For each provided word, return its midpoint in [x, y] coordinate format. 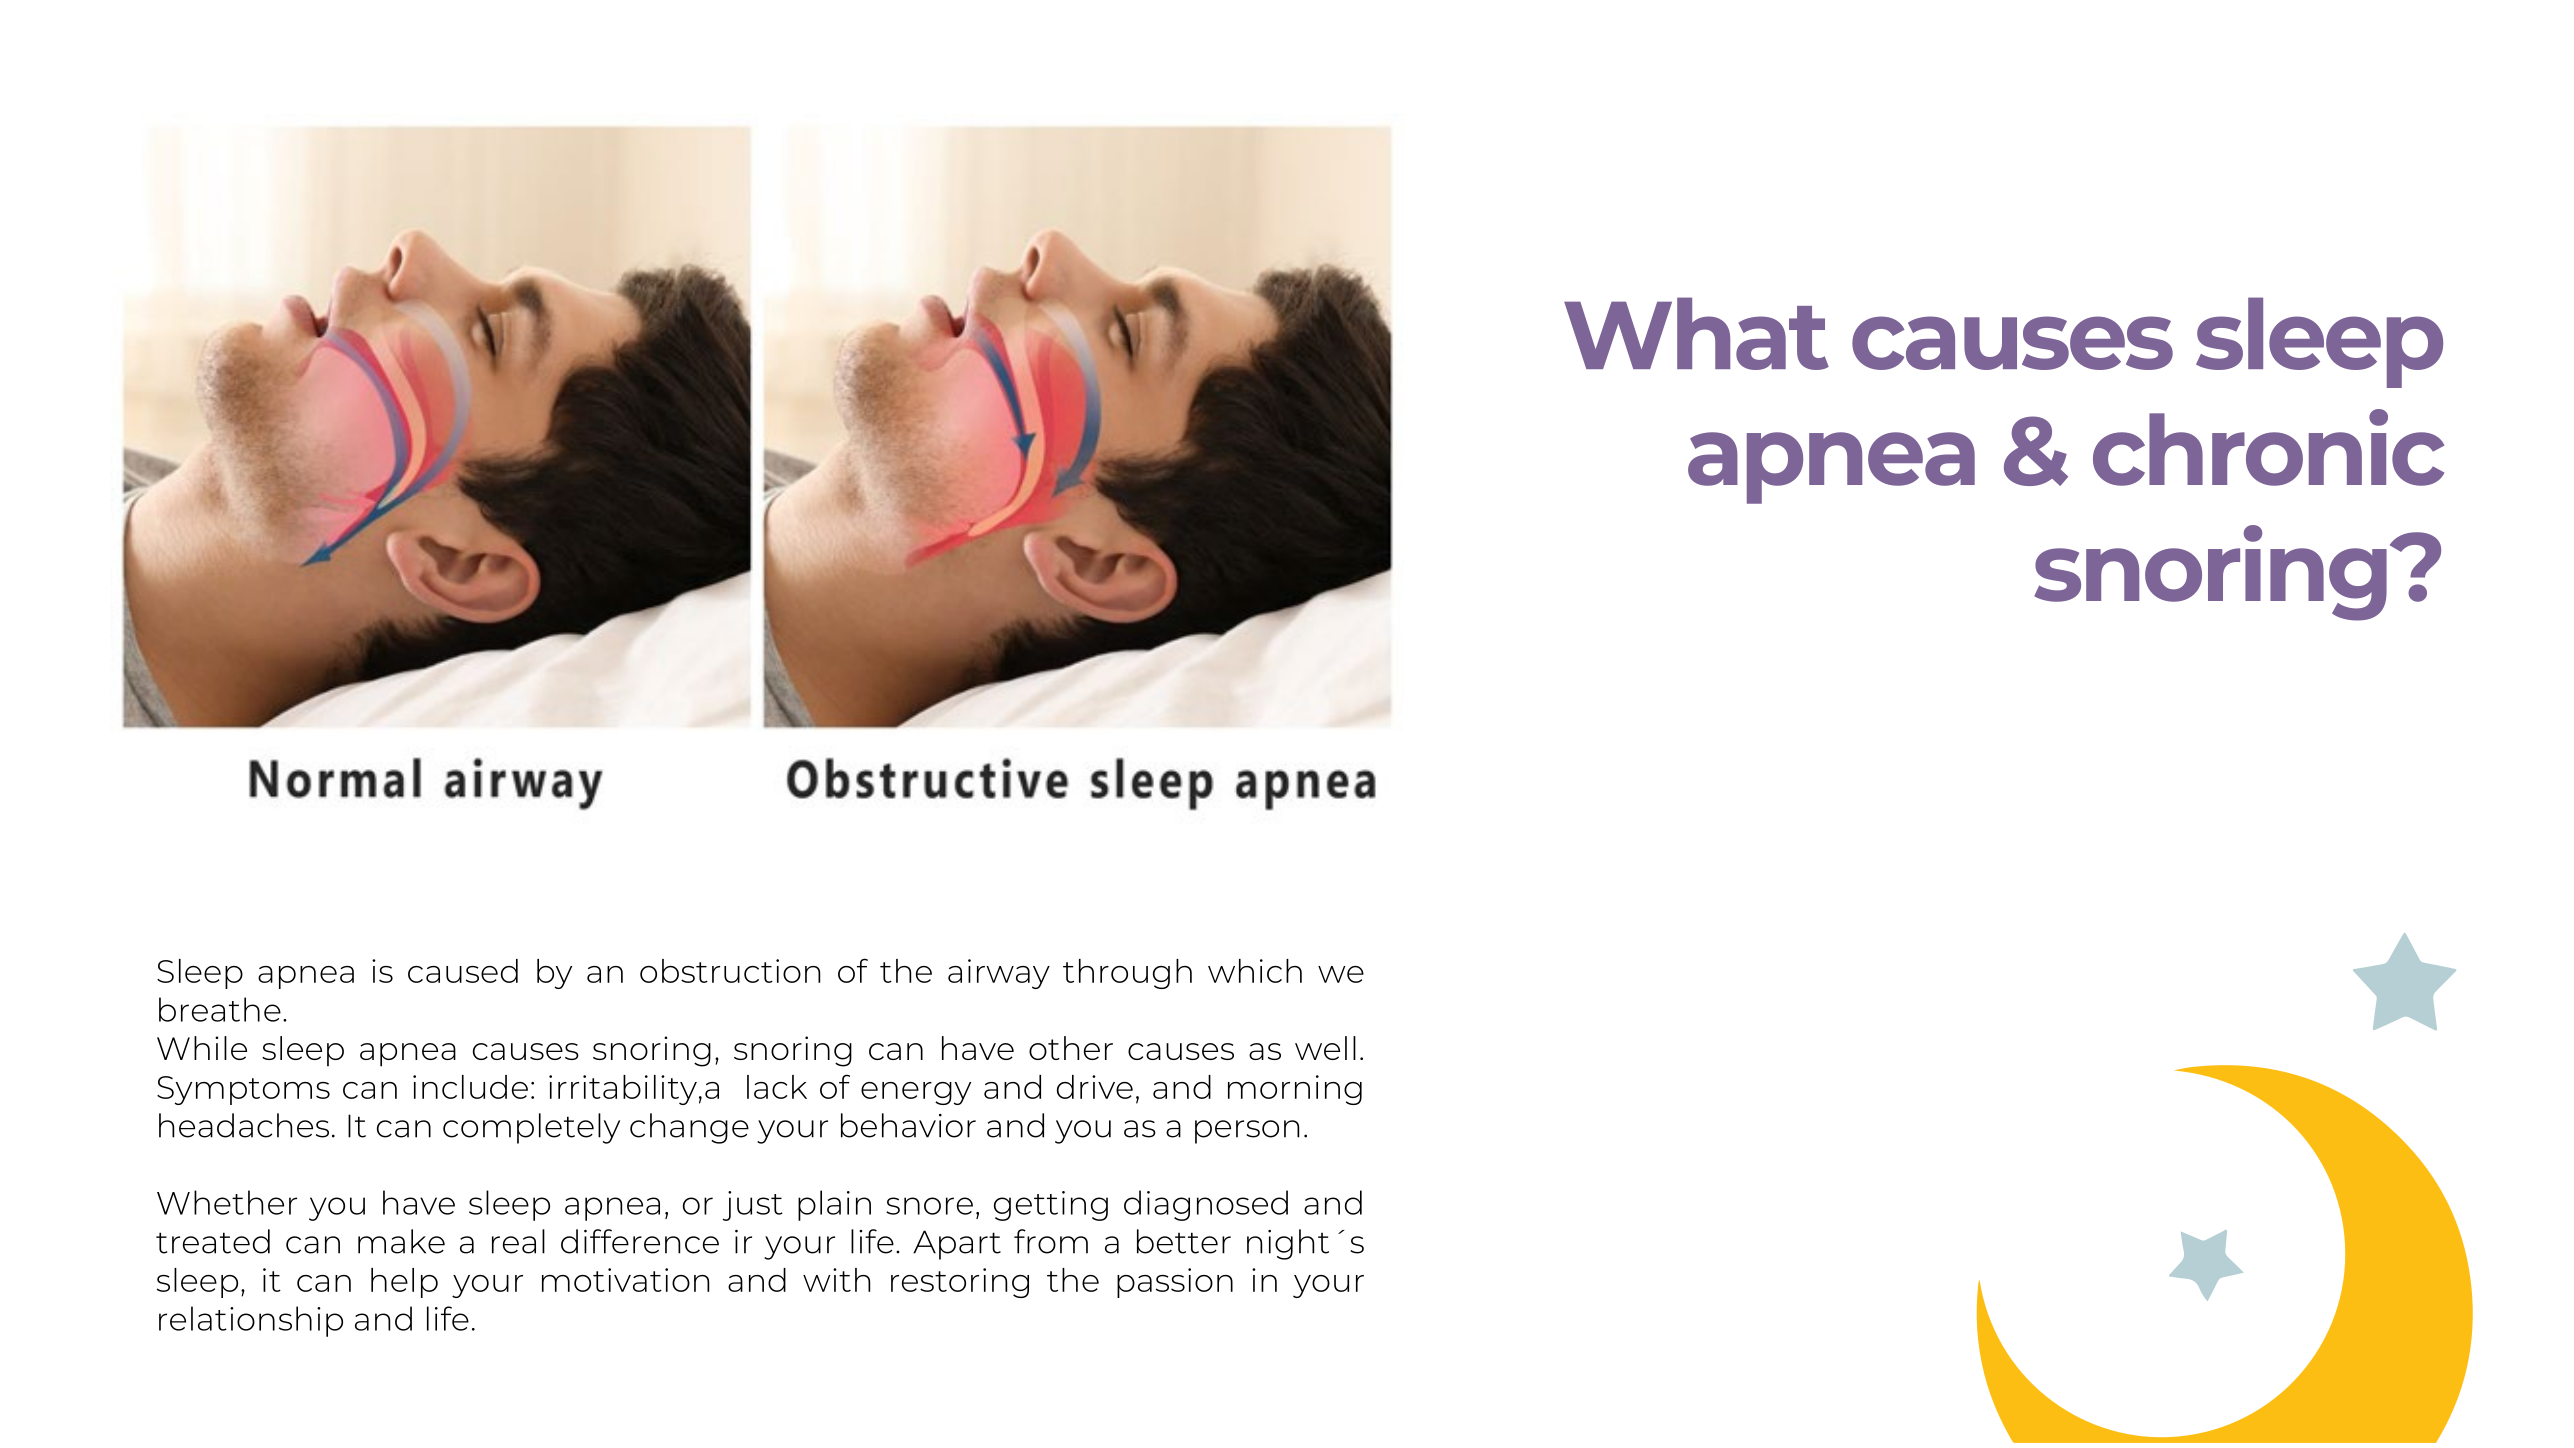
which [1255, 971]
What [1696, 333]
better [1184, 1241]
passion [1175, 1283]
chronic [2268, 447]
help [404, 1283]
